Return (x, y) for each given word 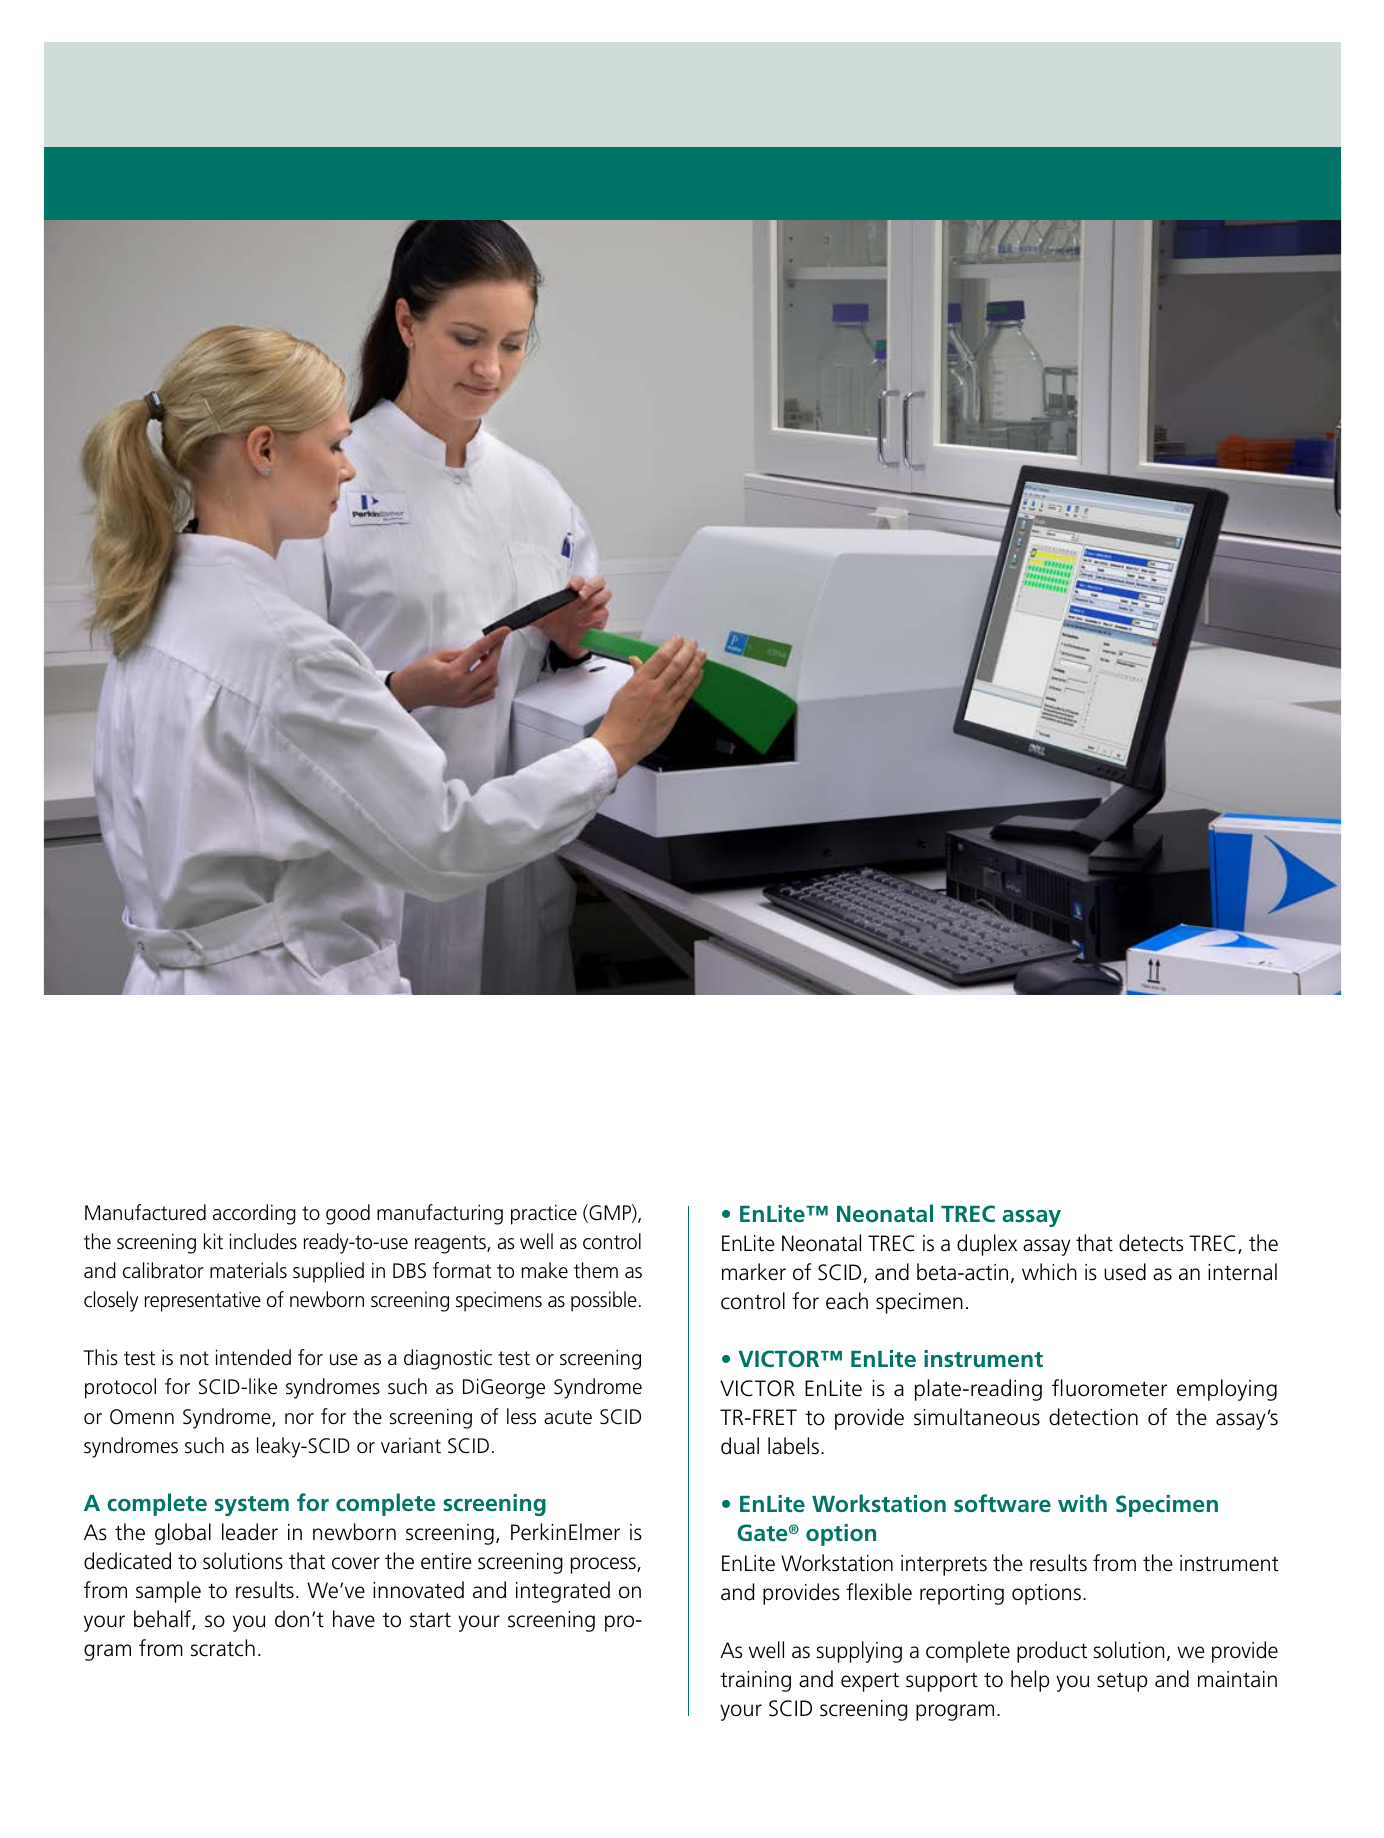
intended (253, 1357)
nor (299, 1418)
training (755, 1681)
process (604, 1565)
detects (1151, 1243)
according (254, 1214)
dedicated (127, 1561)
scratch (223, 1648)
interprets (944, 1565)
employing (1227, 1390)
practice (544, 1214)
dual (740, 1446)
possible (604, 1301)
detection (1093, 1417)
